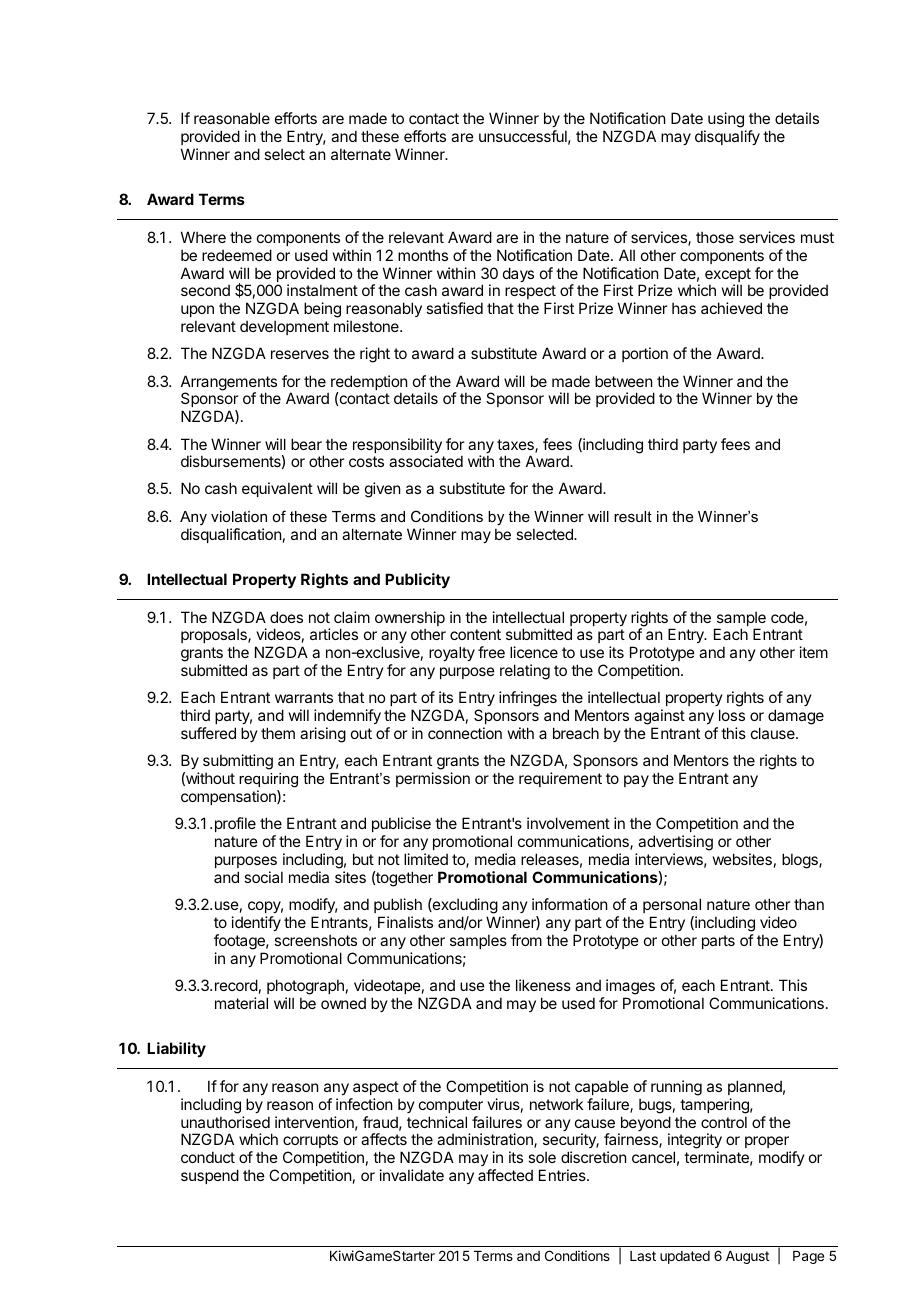 The image size is (924, 1308). Describe the element at coordinates (528, 699) in the document. I see `infringes` at that location.
